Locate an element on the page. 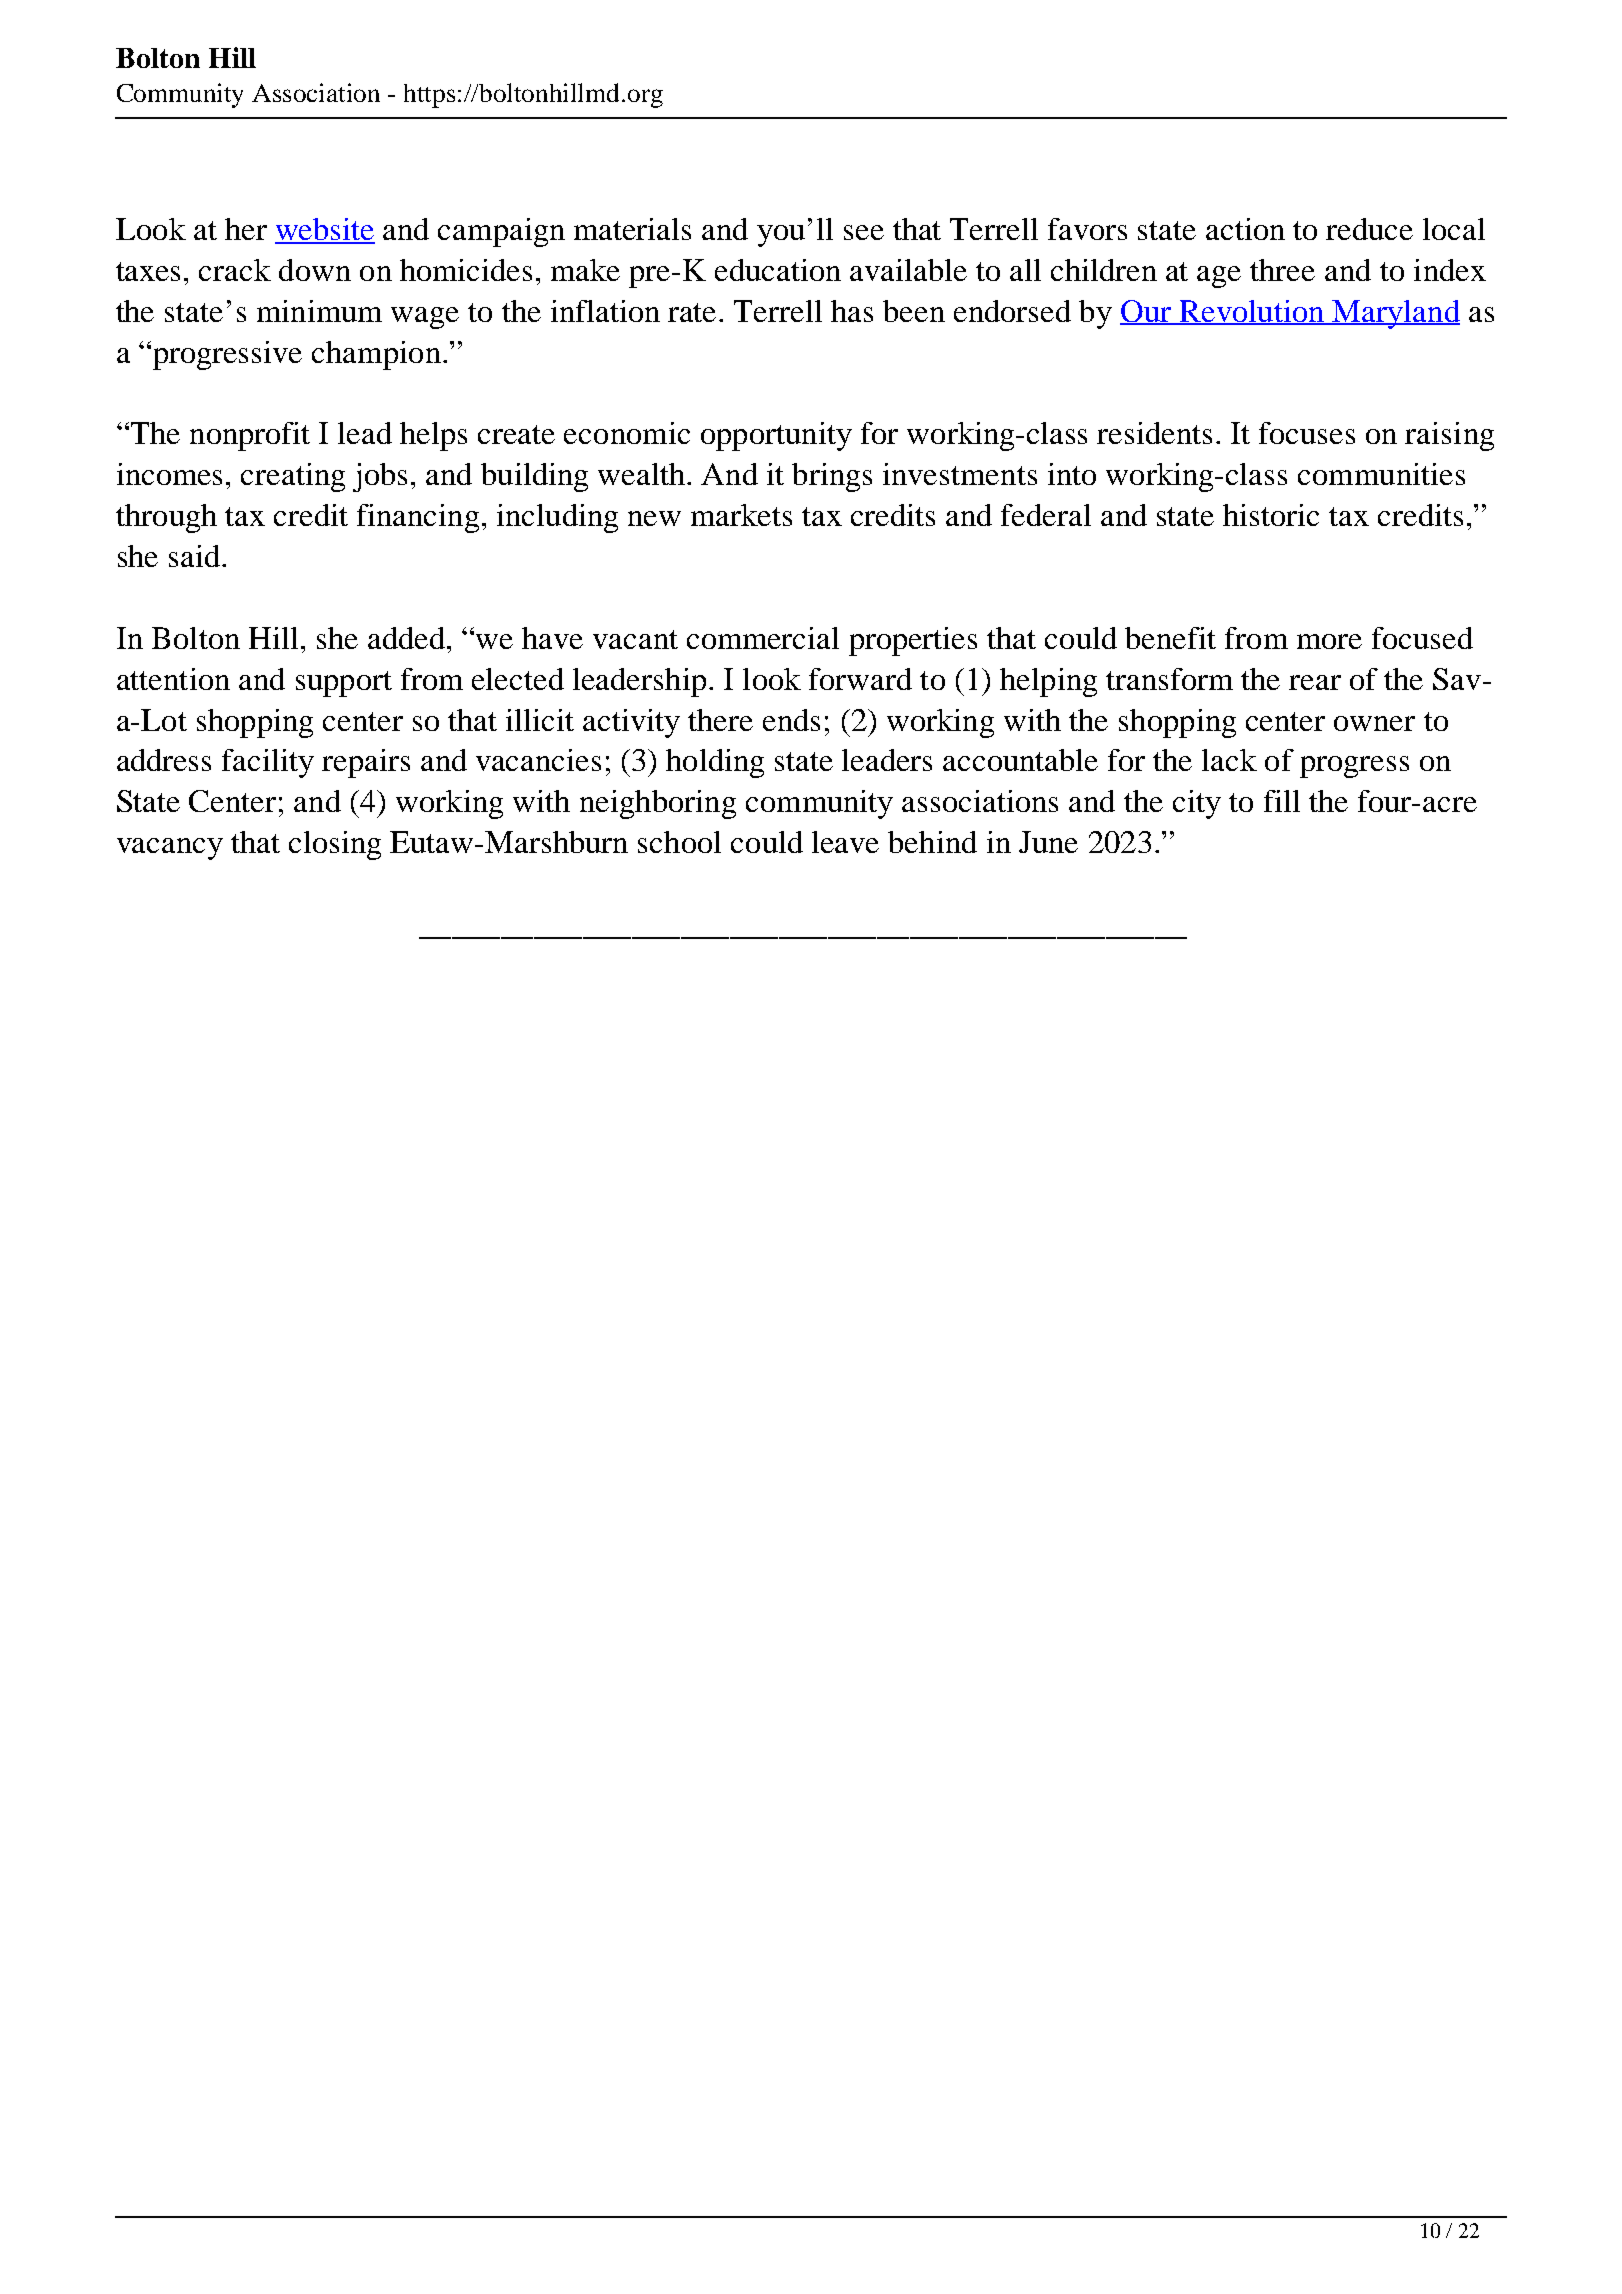 This document has height=2294, width=1622. leave is located at coordinates (845, 842).
